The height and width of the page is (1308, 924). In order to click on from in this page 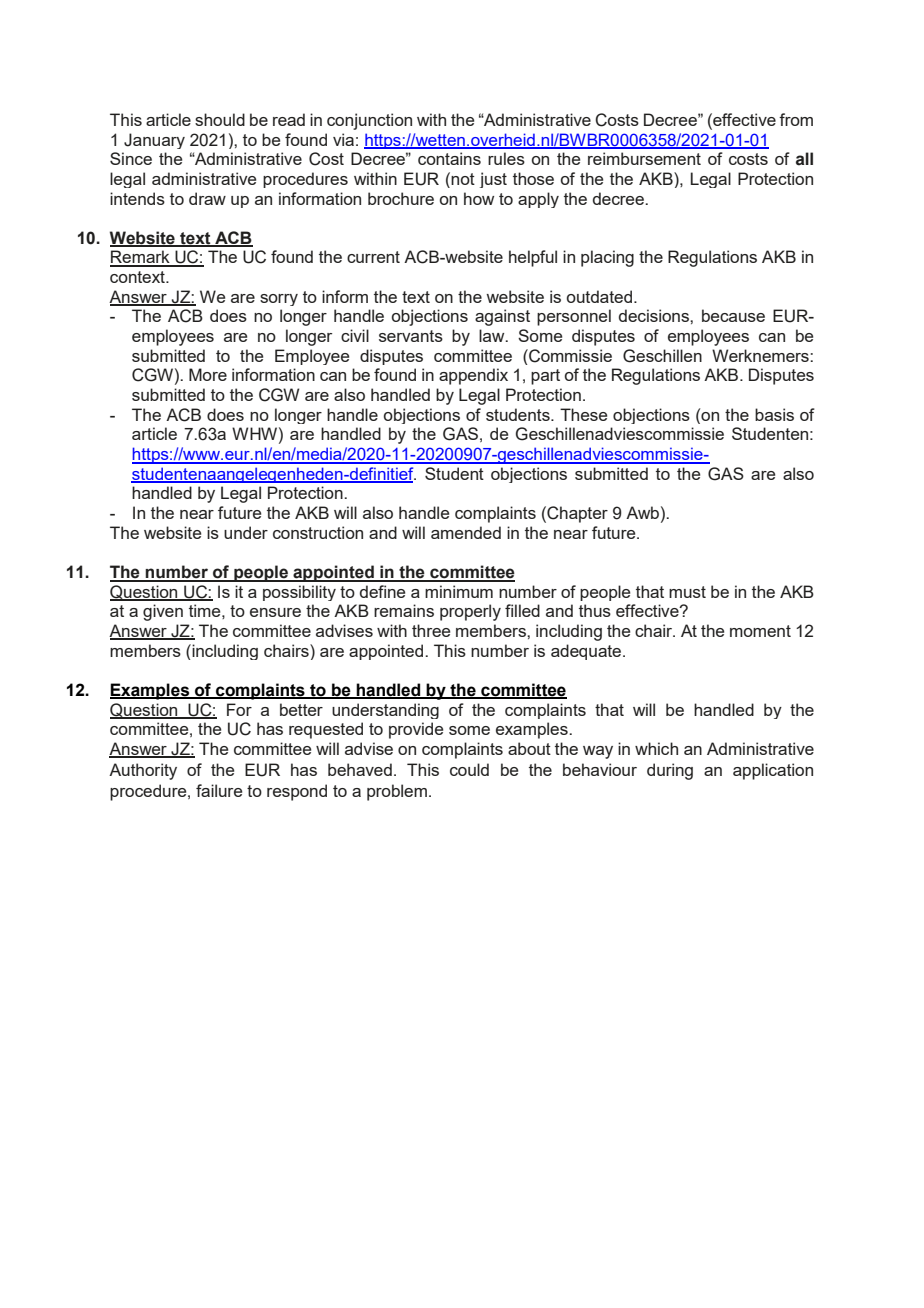, I will do `click(796, 119)`.
